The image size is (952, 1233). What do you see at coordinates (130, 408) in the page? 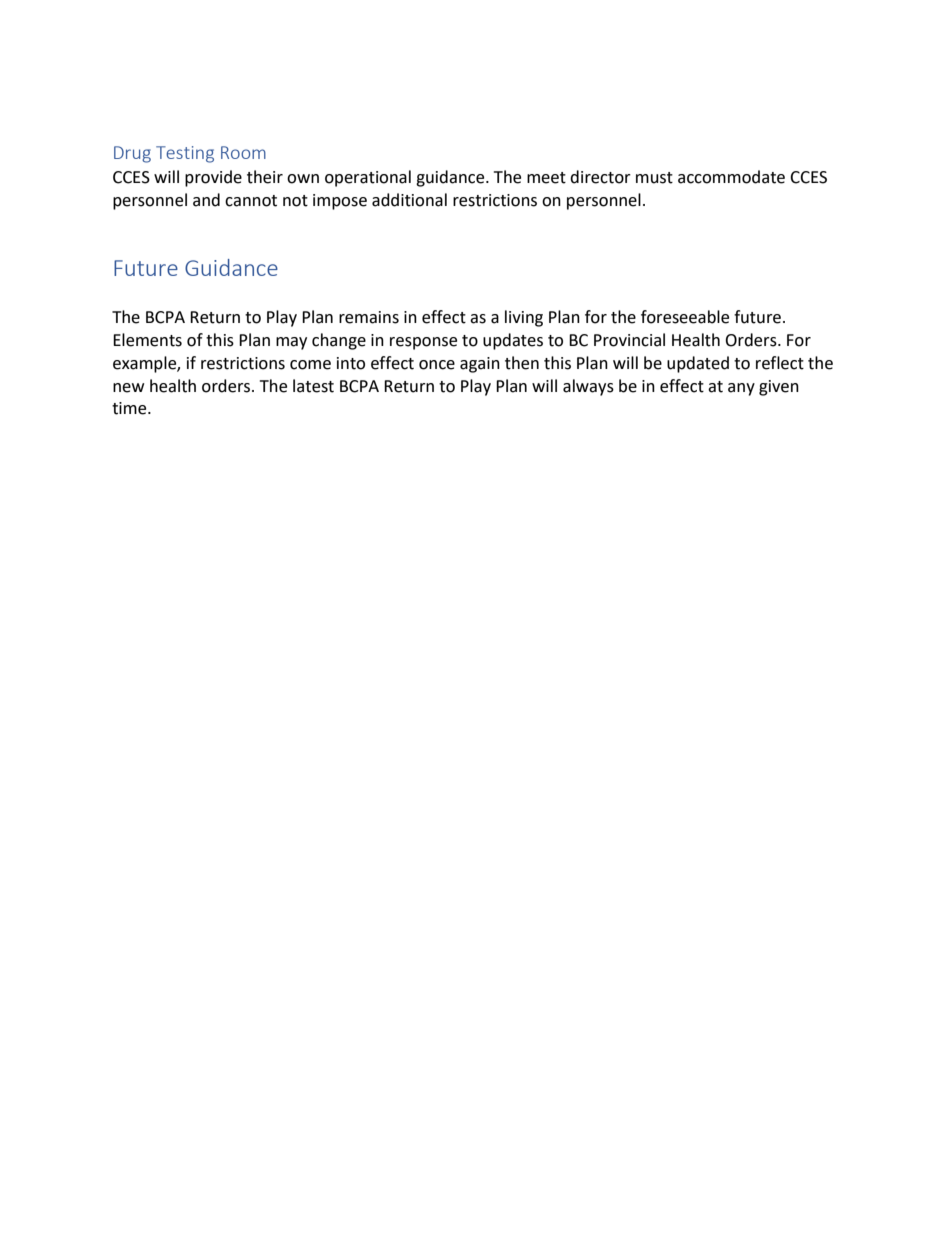
I see `time` at bounding box center [130, 408].
